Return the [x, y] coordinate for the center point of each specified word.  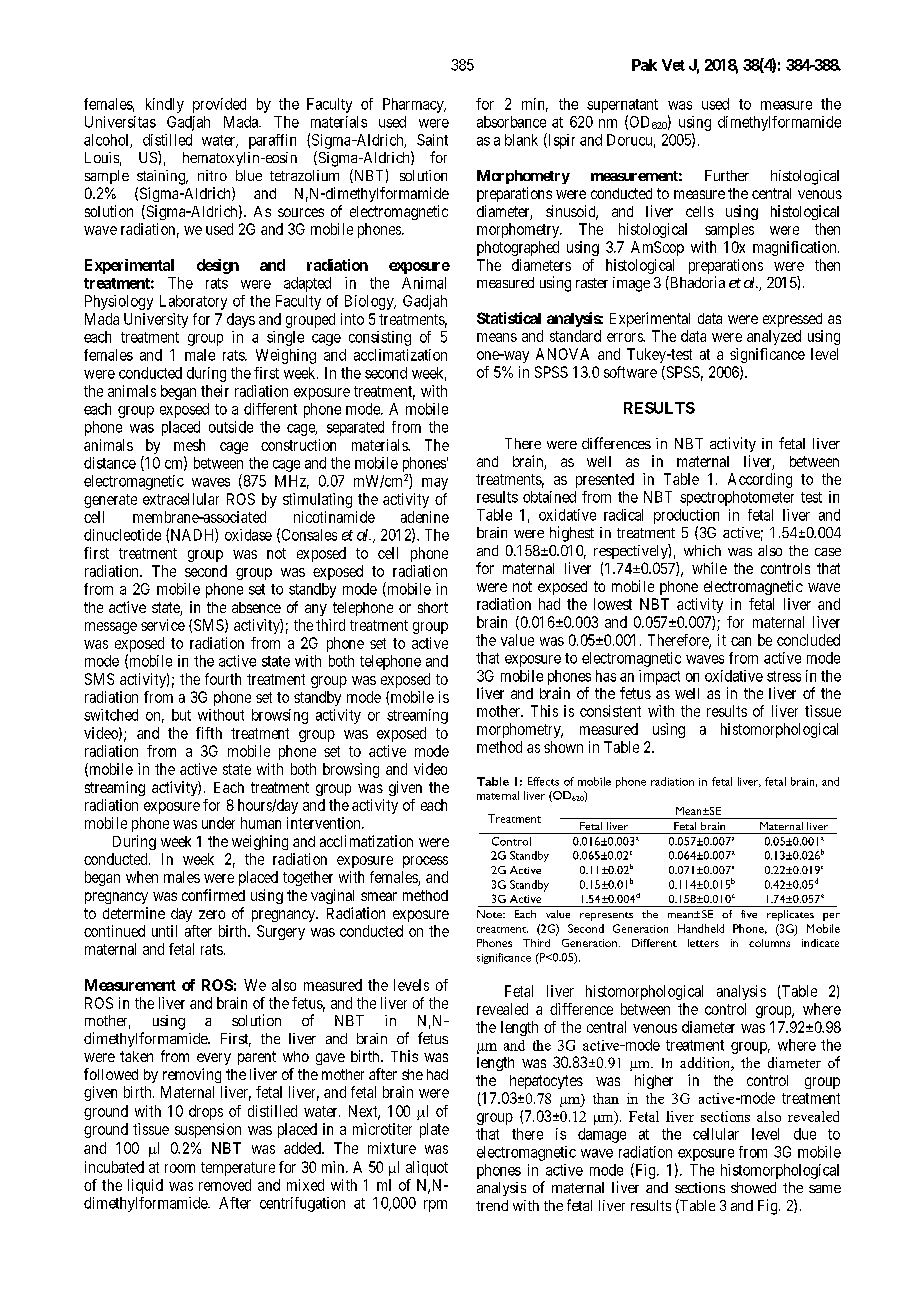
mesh [189, 445]
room [180, 1168]
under [218, 823]
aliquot [427, 1168]
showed [753, 1187]
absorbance [511, 122]
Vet [673, 65]
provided [219, 105]
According [760, 480]
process [425, 862]
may [435, 484]
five [749, 914]
